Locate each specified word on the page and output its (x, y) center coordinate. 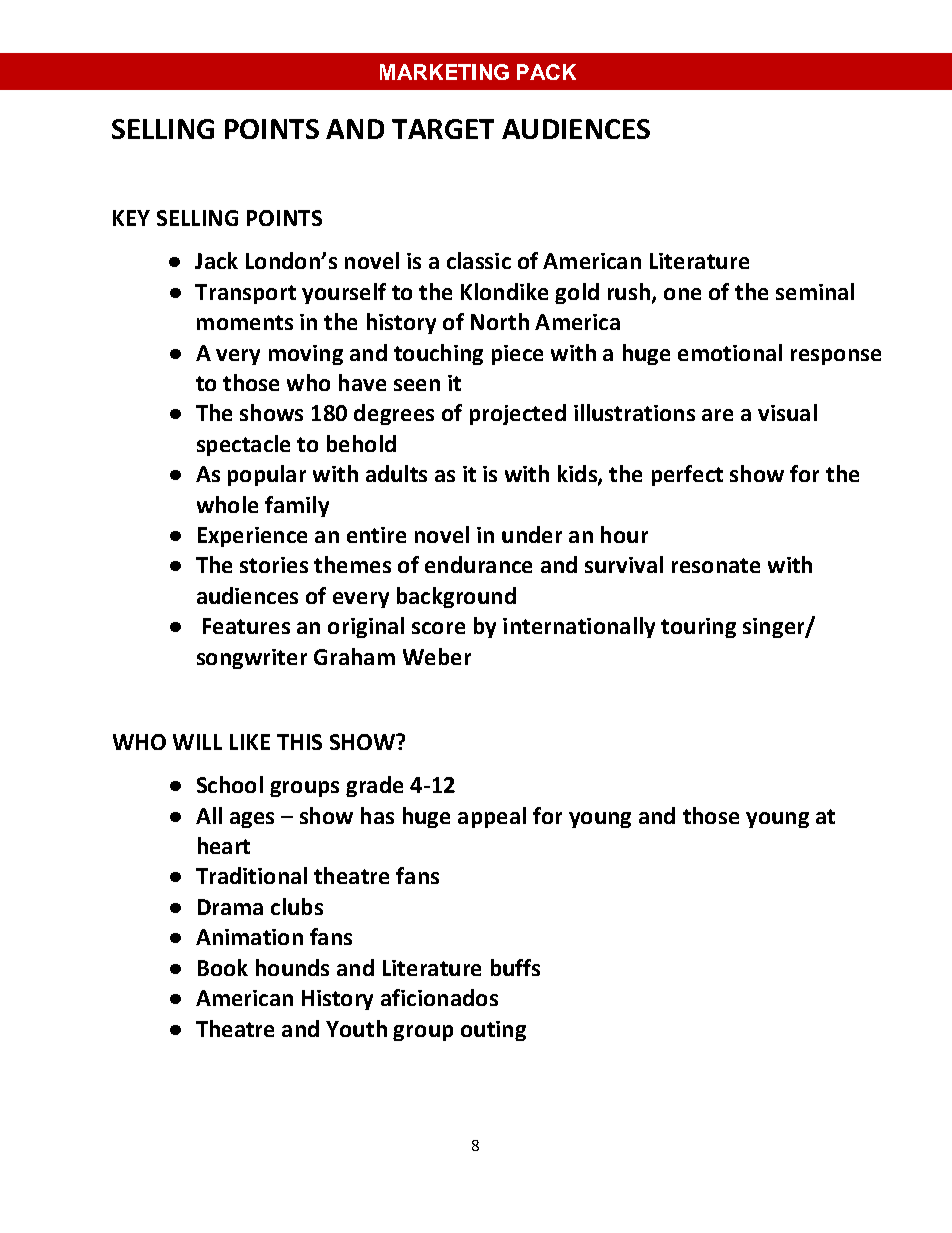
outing (493, 1031)
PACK (546, 72)
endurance (478, 564)
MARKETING (444, 72)
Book (223, 967)
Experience (252, 537)
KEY (131, 218)
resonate (716, 565)
